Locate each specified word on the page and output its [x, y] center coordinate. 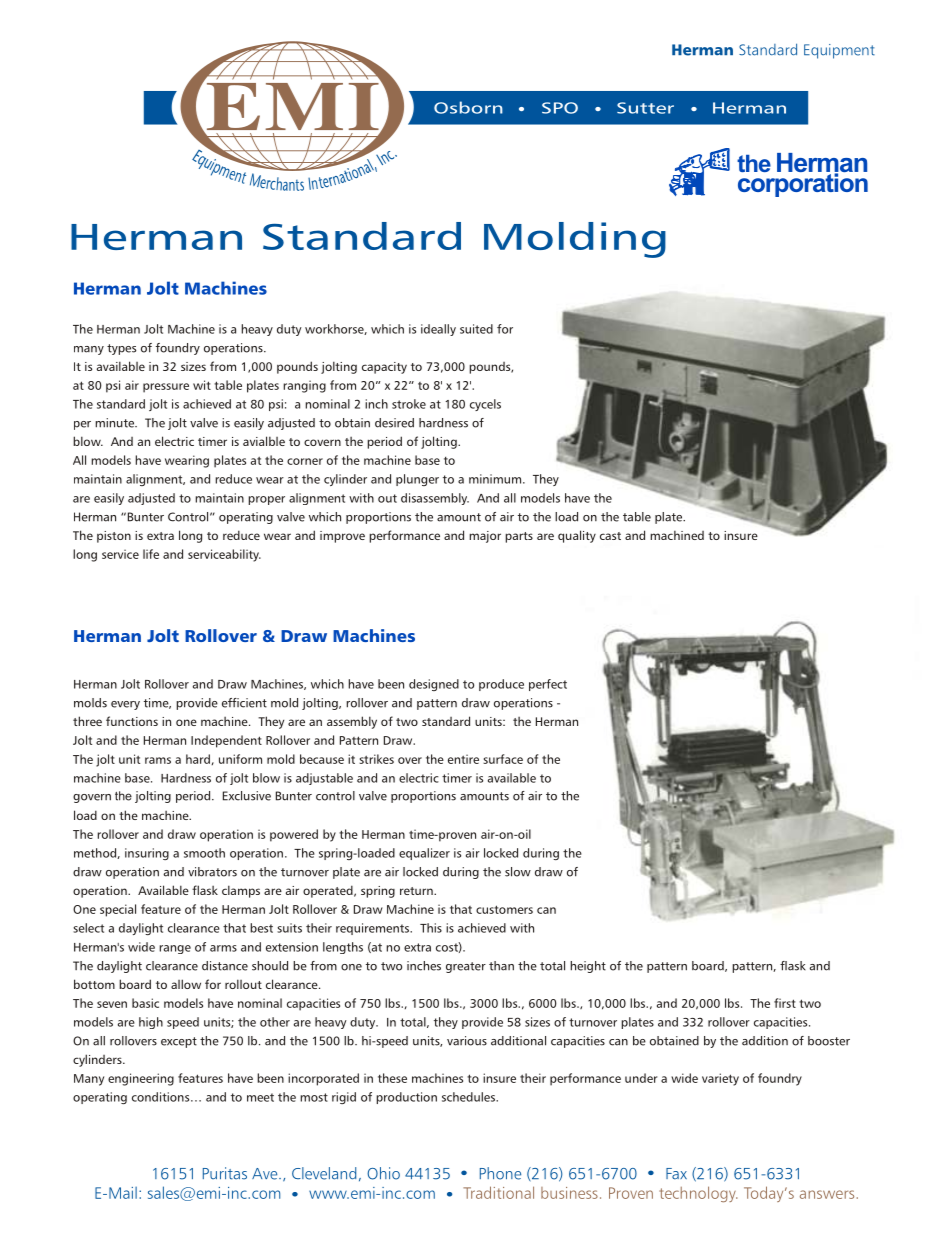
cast [610, 536]
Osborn [468, 107]
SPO [560, 108]
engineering [141, 1079]
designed [434, 685]
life [151, 554]
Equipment [839, 51]
